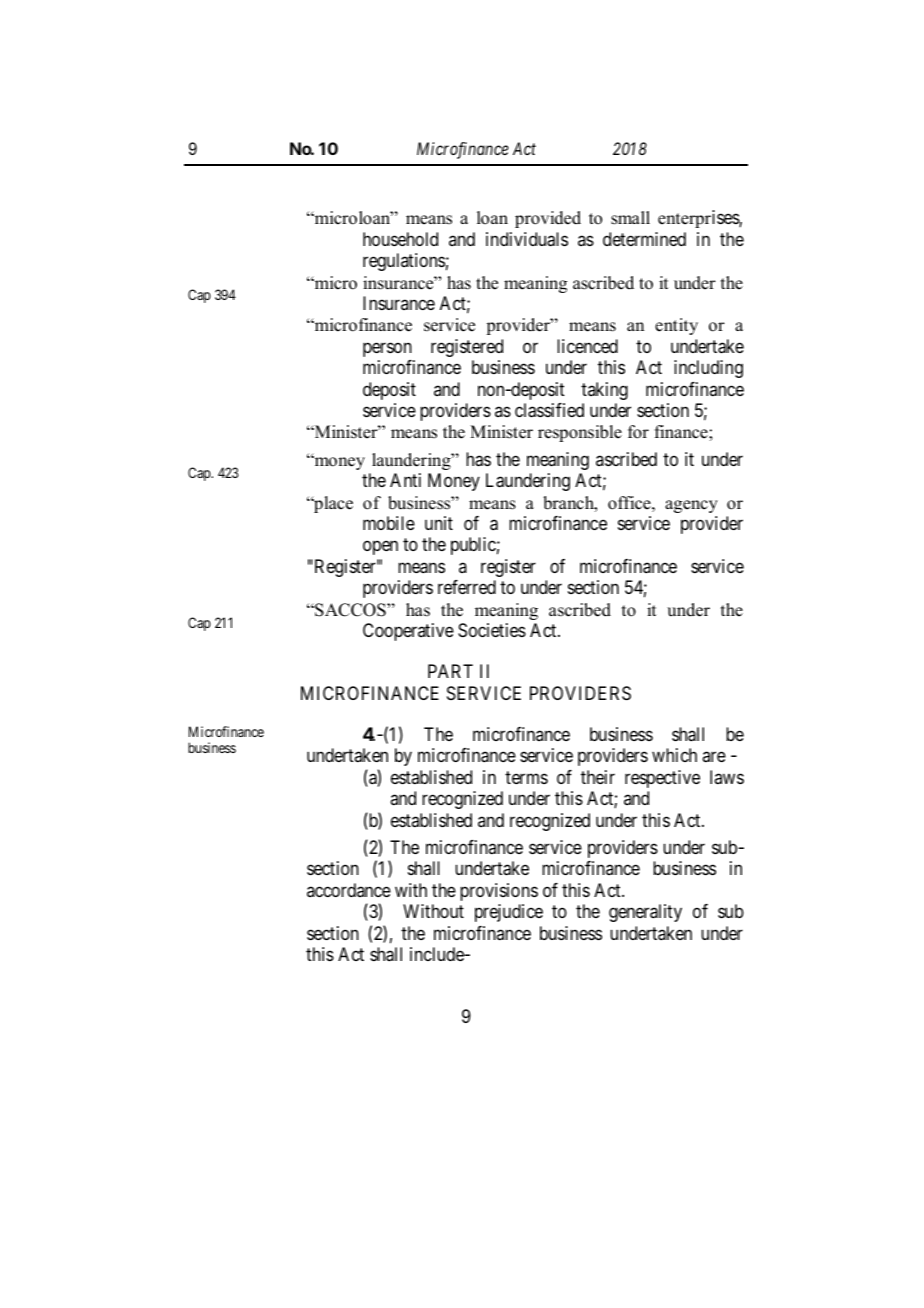 This screenshot has width=924, height=1308. Describe the element at coordinates (492, 630) in the screenshot. I see `Societies` at that location.
